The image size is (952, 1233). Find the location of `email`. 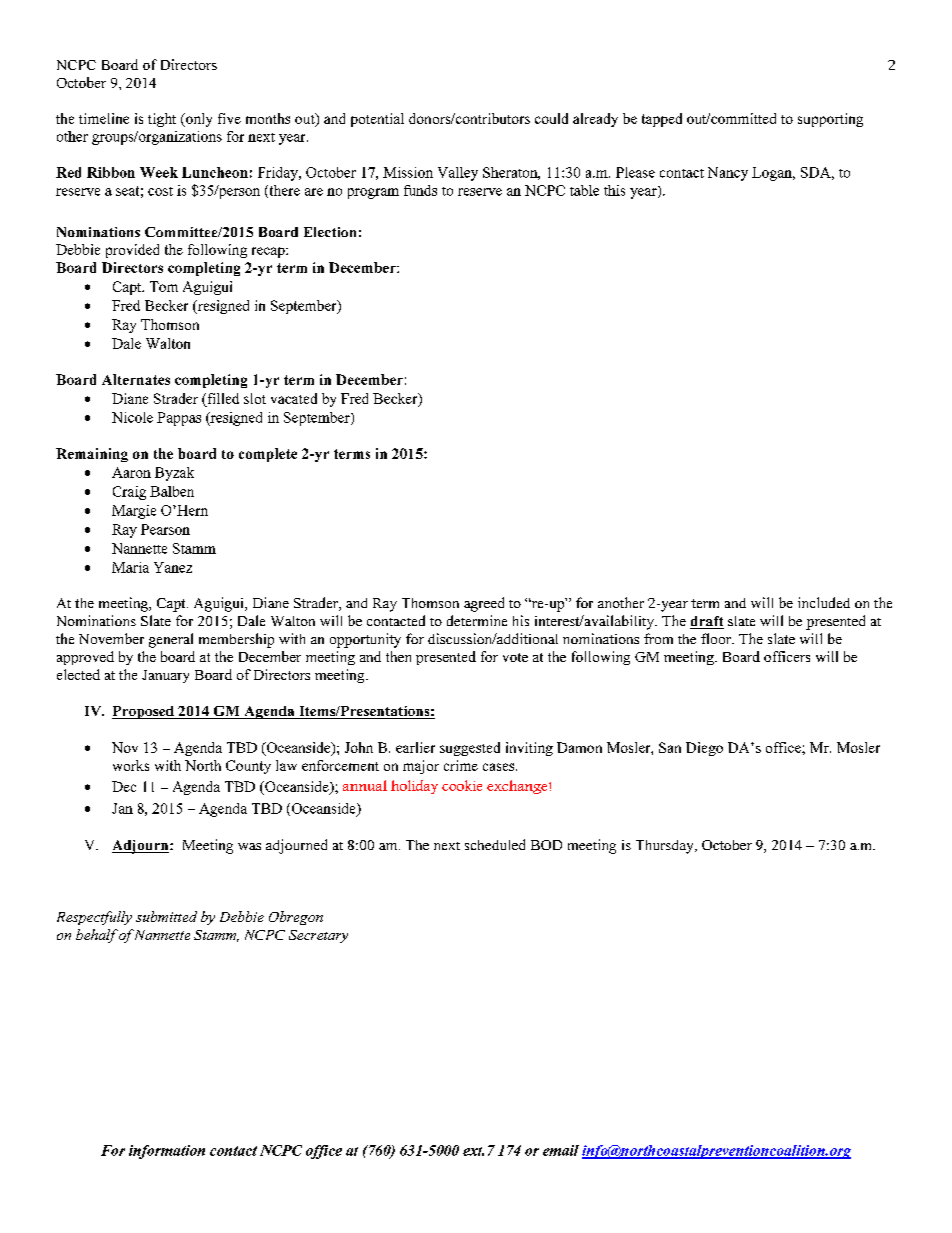

email is located at coordinates (561, 1150).
